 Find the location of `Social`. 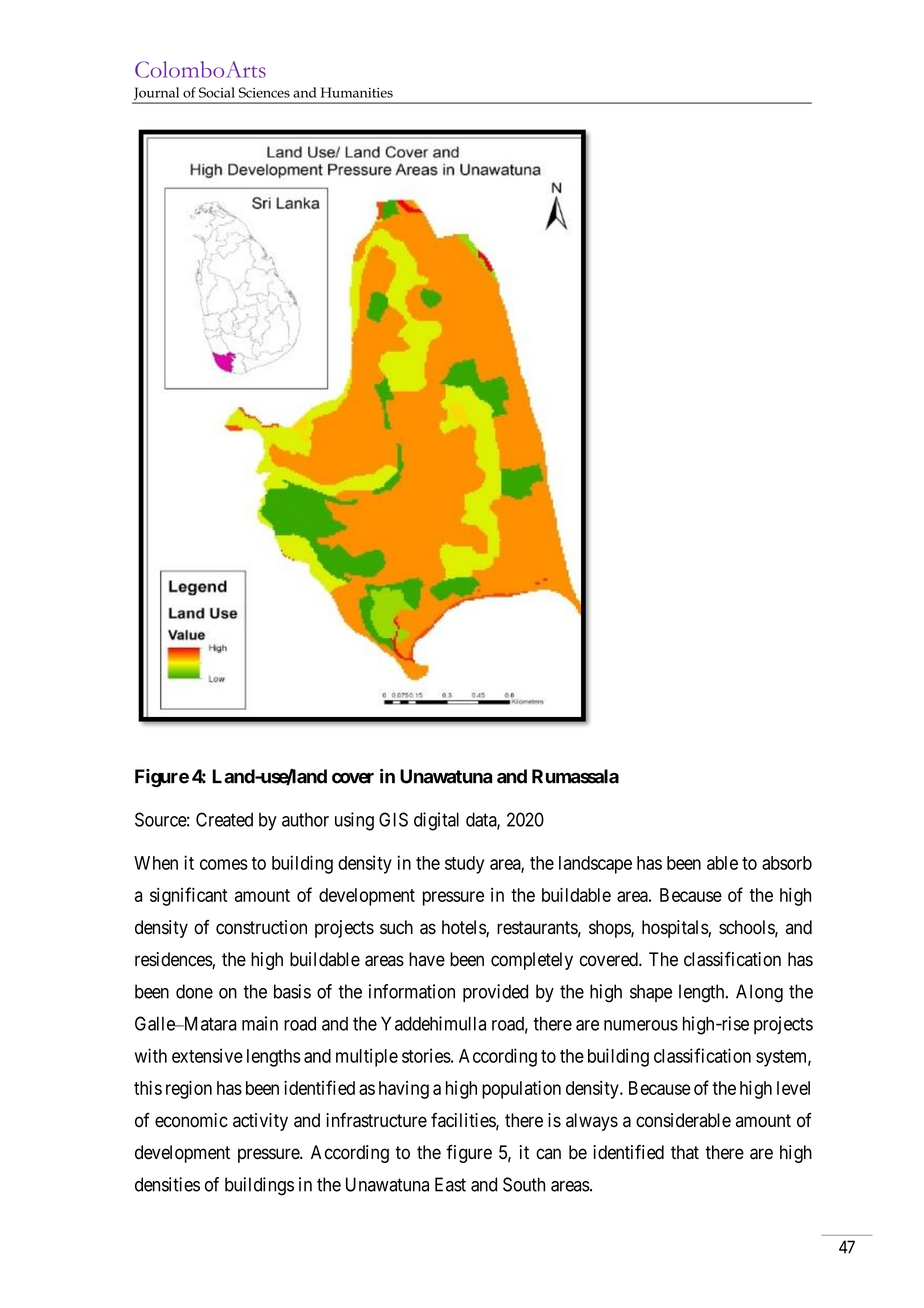

Social is located at coordinates (217, 92).
